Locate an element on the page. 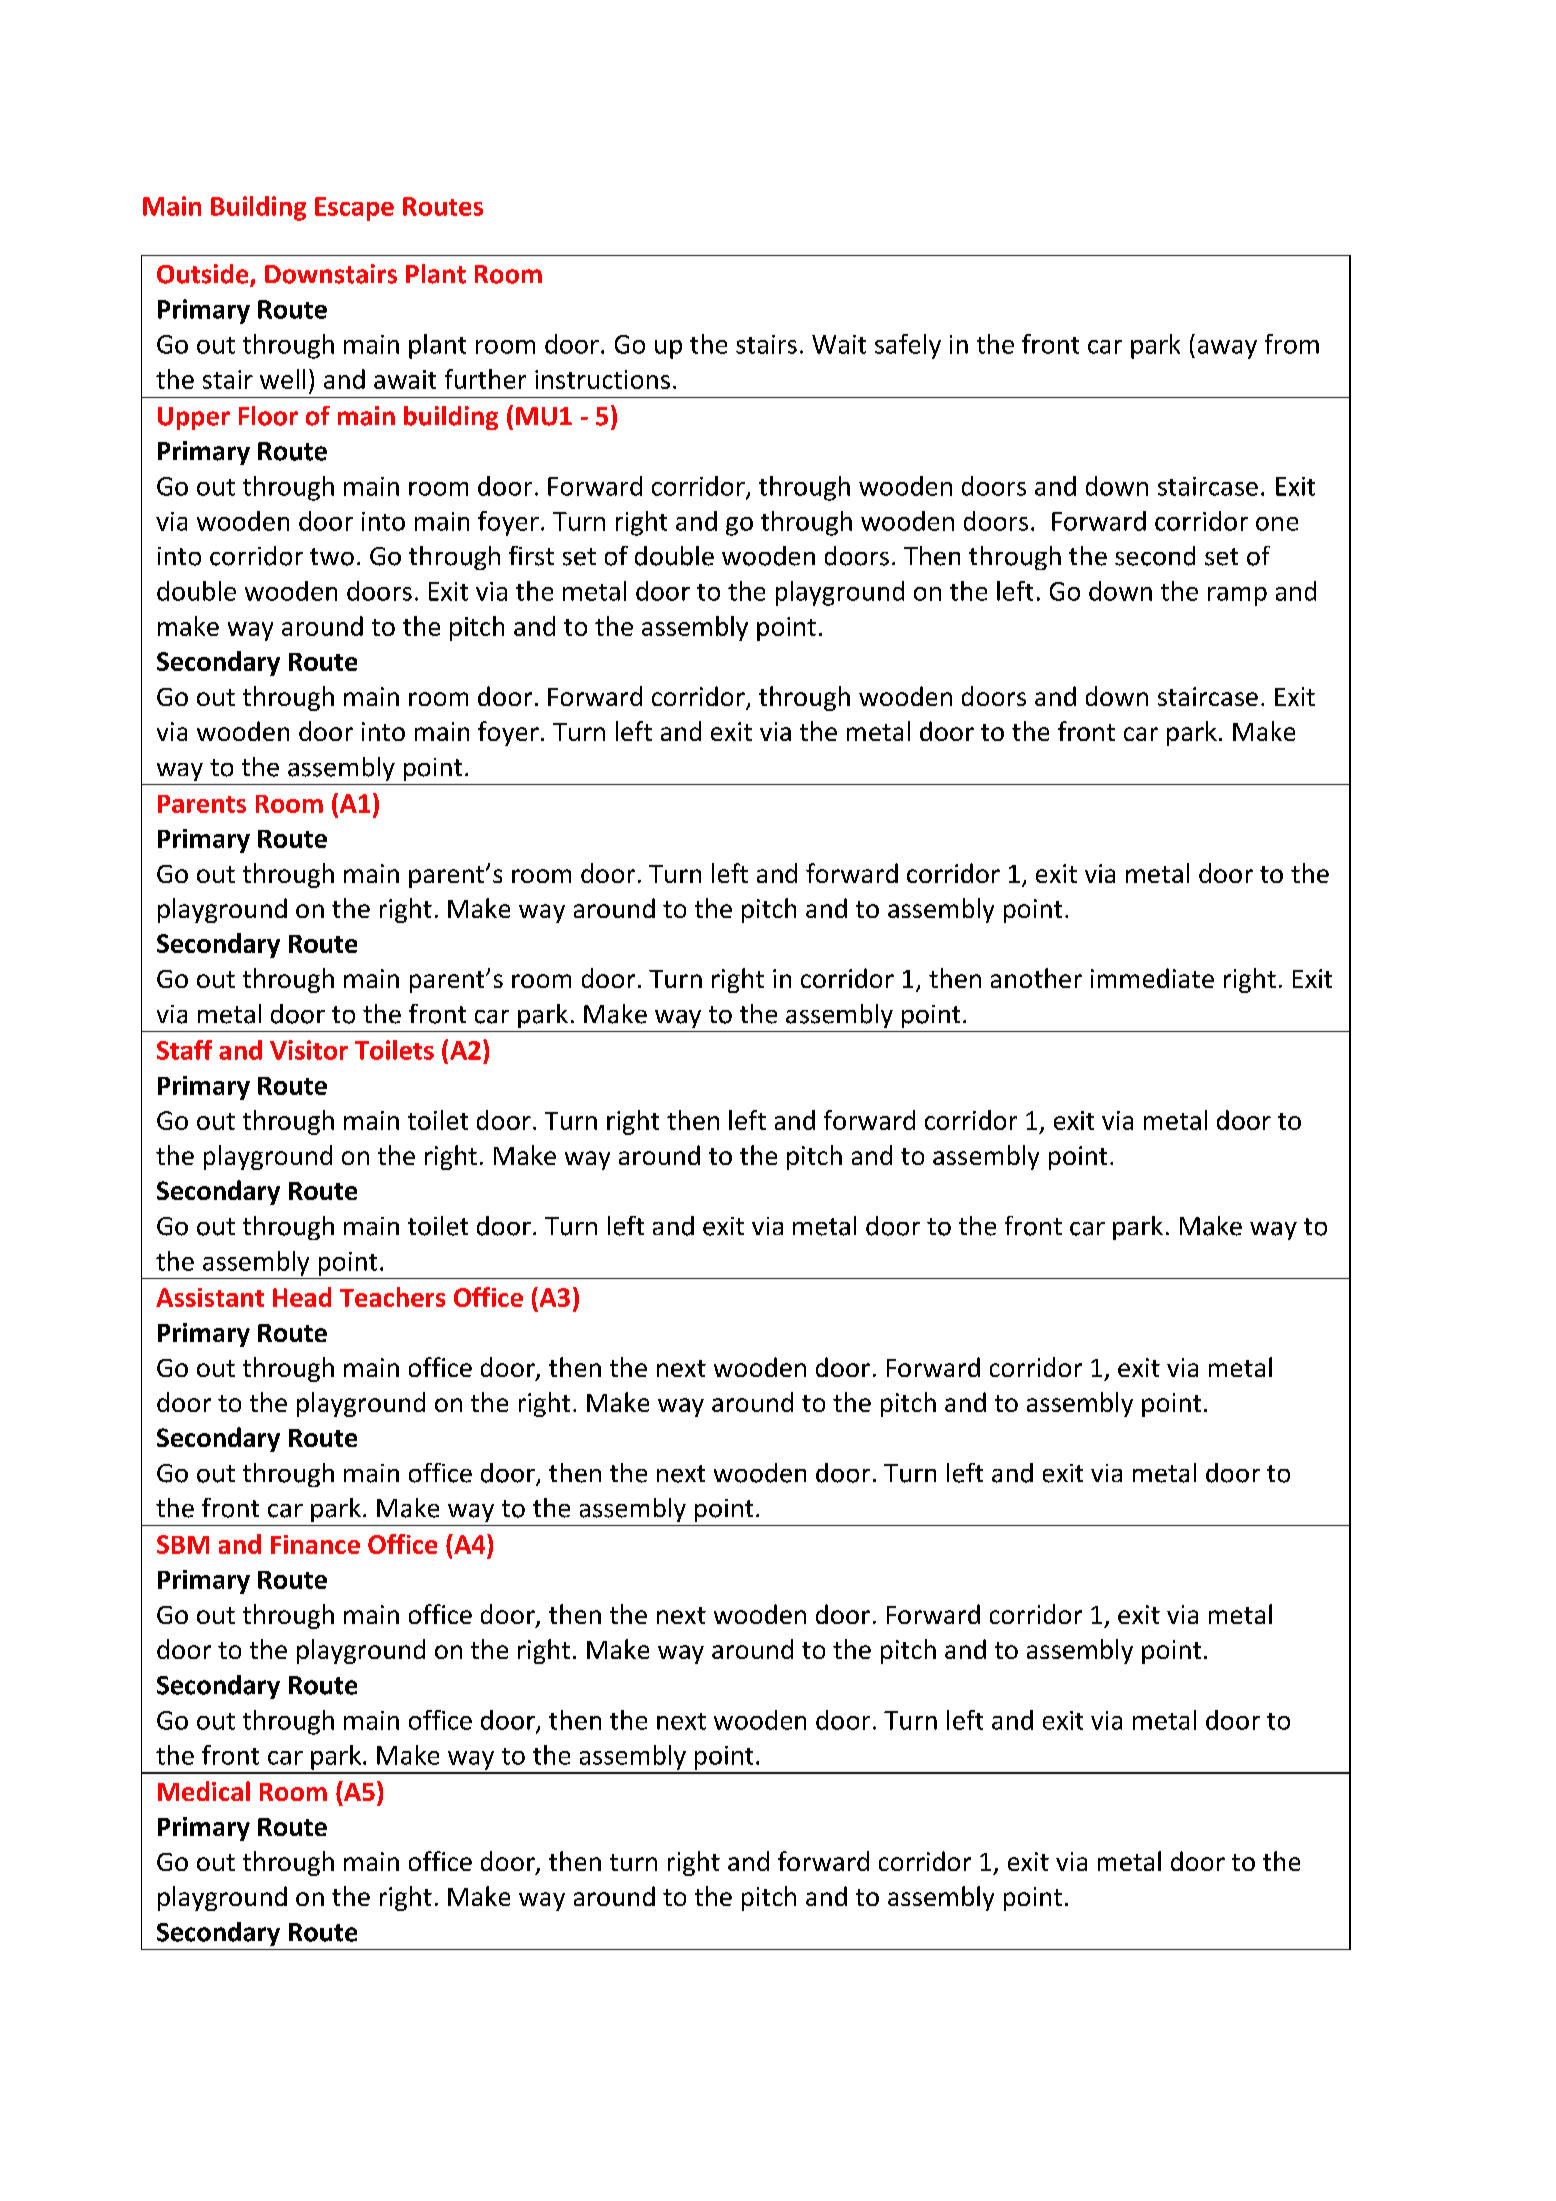 The width and height of the image is (1556, 2201). Finance is located at coordinates (315, 1544).
